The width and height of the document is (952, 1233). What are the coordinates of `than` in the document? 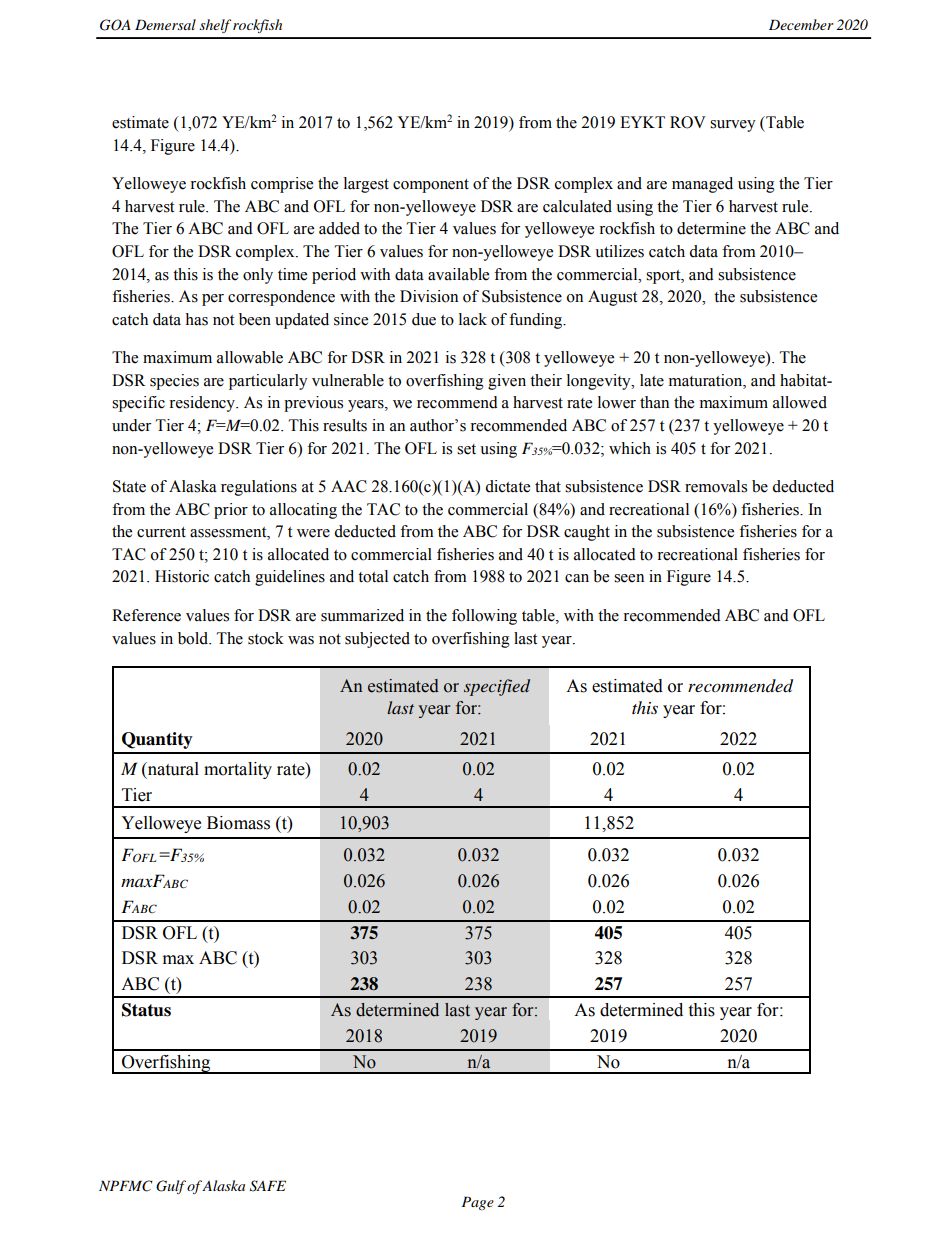 It's located at (654, 402).
